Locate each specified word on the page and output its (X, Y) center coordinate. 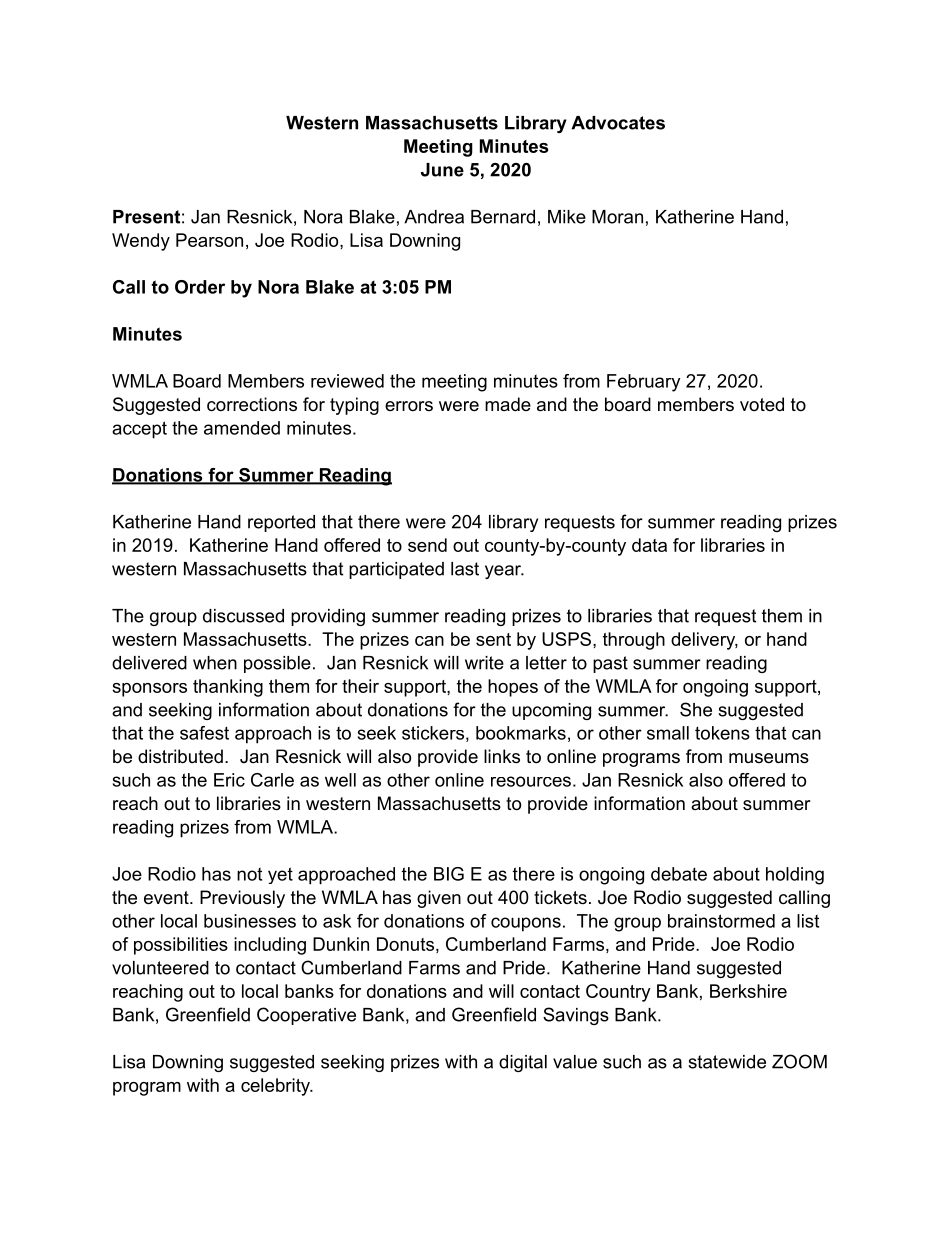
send (427, 545)
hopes (513, 688)
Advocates (618, 123)
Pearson (209, 240)
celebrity (276, 1087)
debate (679, 874)
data (649, 545)
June (442, 170)
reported (281, 523)
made (508, 404)
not (249, 874)
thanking (228, 688)
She (696, 709)
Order (200, 287)
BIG (449, 874)
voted (762, 404)
